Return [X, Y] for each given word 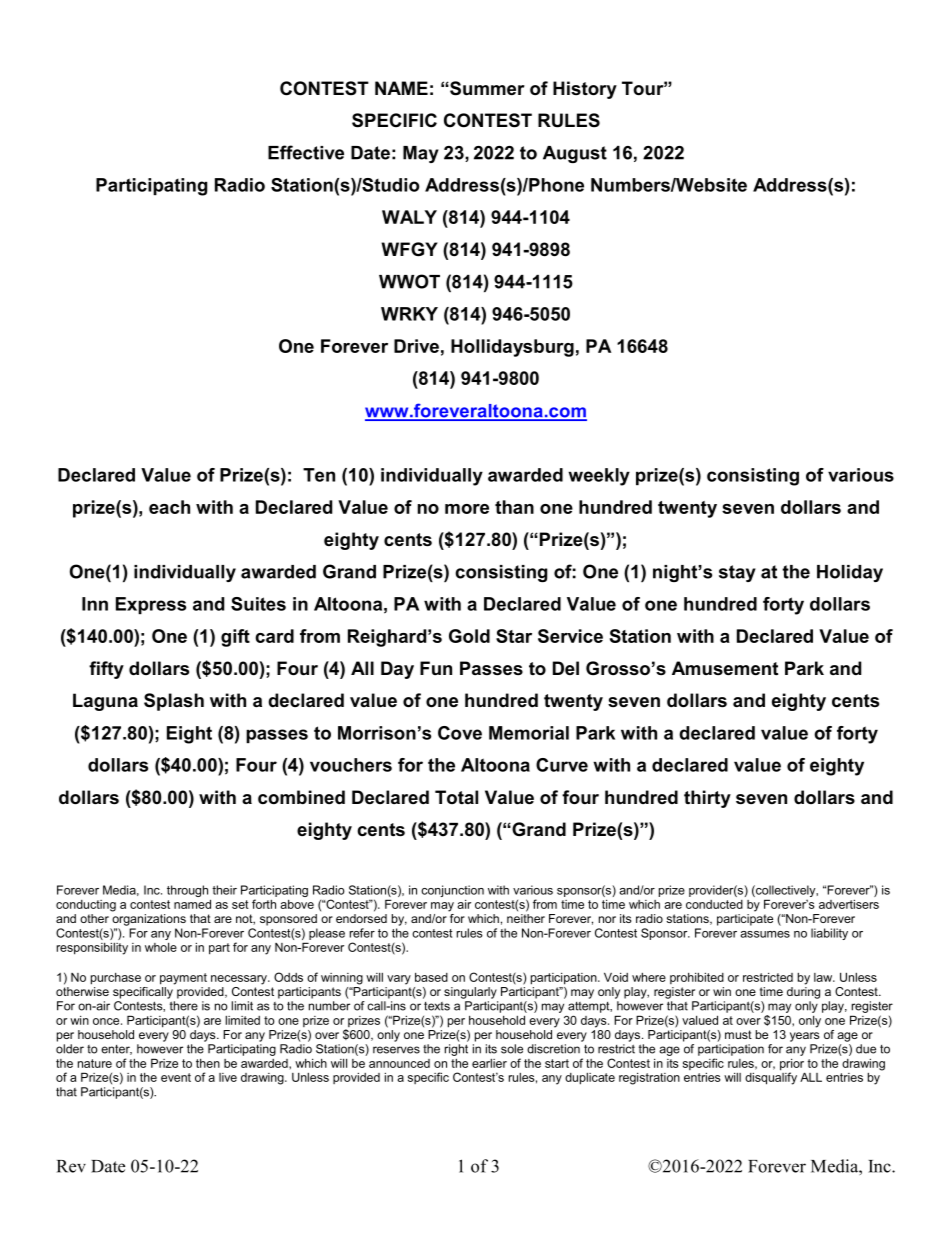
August [575, 154]
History [585, 90]
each [169, 507]
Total [456, 797]
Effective [306, 152]
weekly [599, 477]
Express [151, 605]
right [456, 1050]
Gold [469, 636]
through [189, 892]
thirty [707, 799]
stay [737, 573]
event [176, 1077]
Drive [416, 346]
